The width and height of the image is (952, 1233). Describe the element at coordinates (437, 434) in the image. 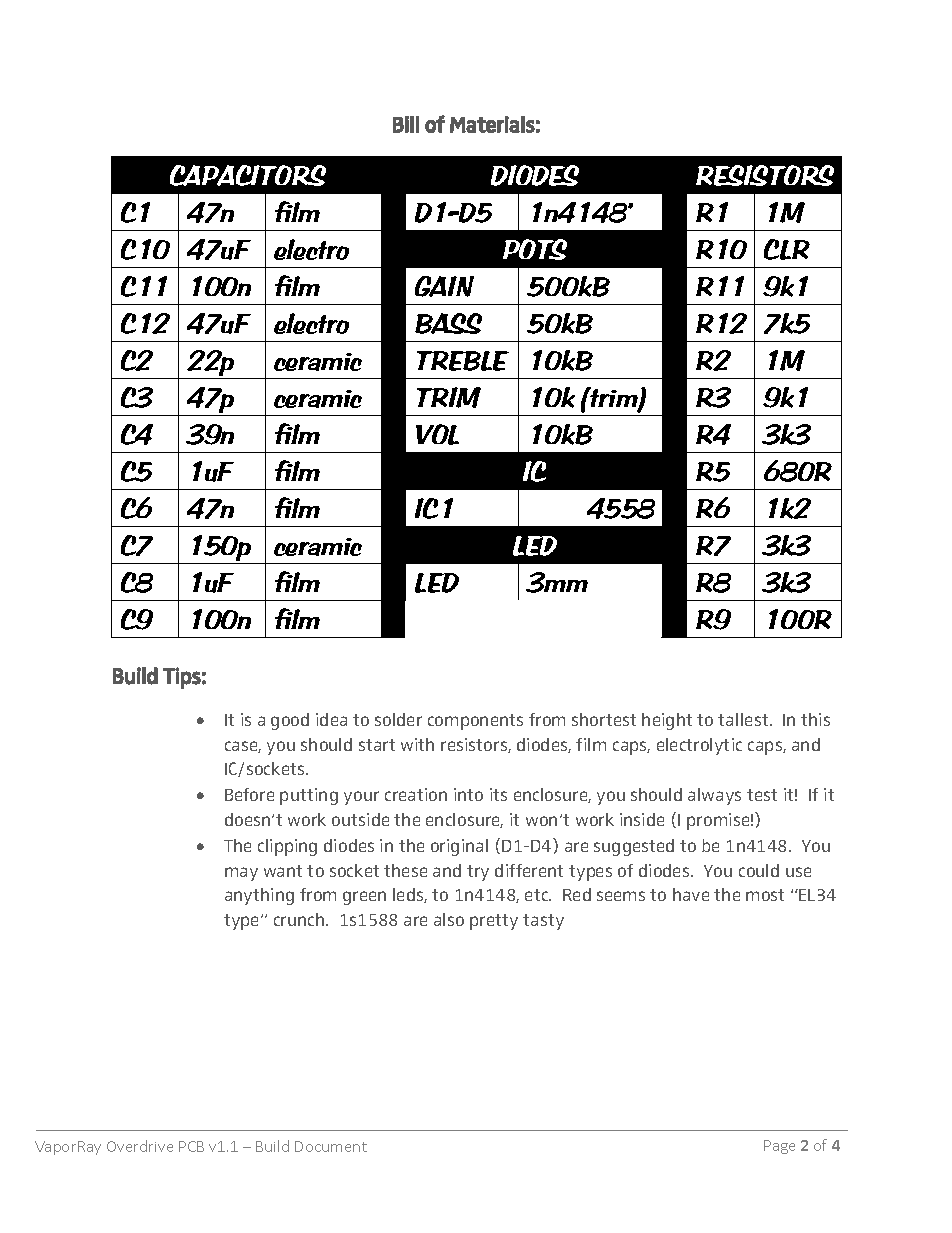

I see `VOL` at that location.
